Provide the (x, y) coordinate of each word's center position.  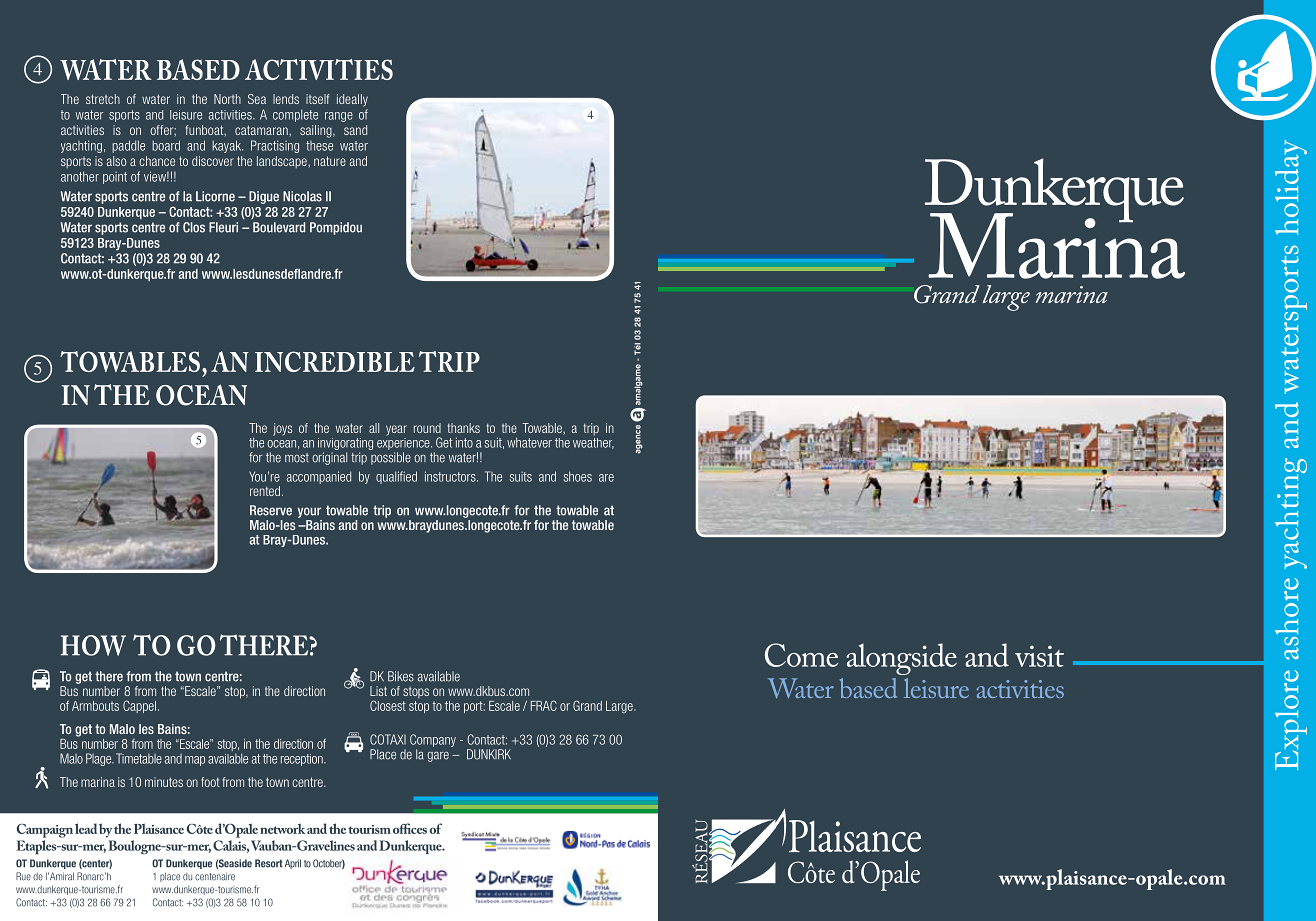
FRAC (544, 705)
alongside (901, 659)
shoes (578, 476)
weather (593, 442)
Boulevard (279, 227)
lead (86, 828)
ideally (352, 100)
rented (265, 491)
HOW (93, 645)
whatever (529, 442)
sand (355, 130)
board (166, 145)
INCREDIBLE (335, 361)
